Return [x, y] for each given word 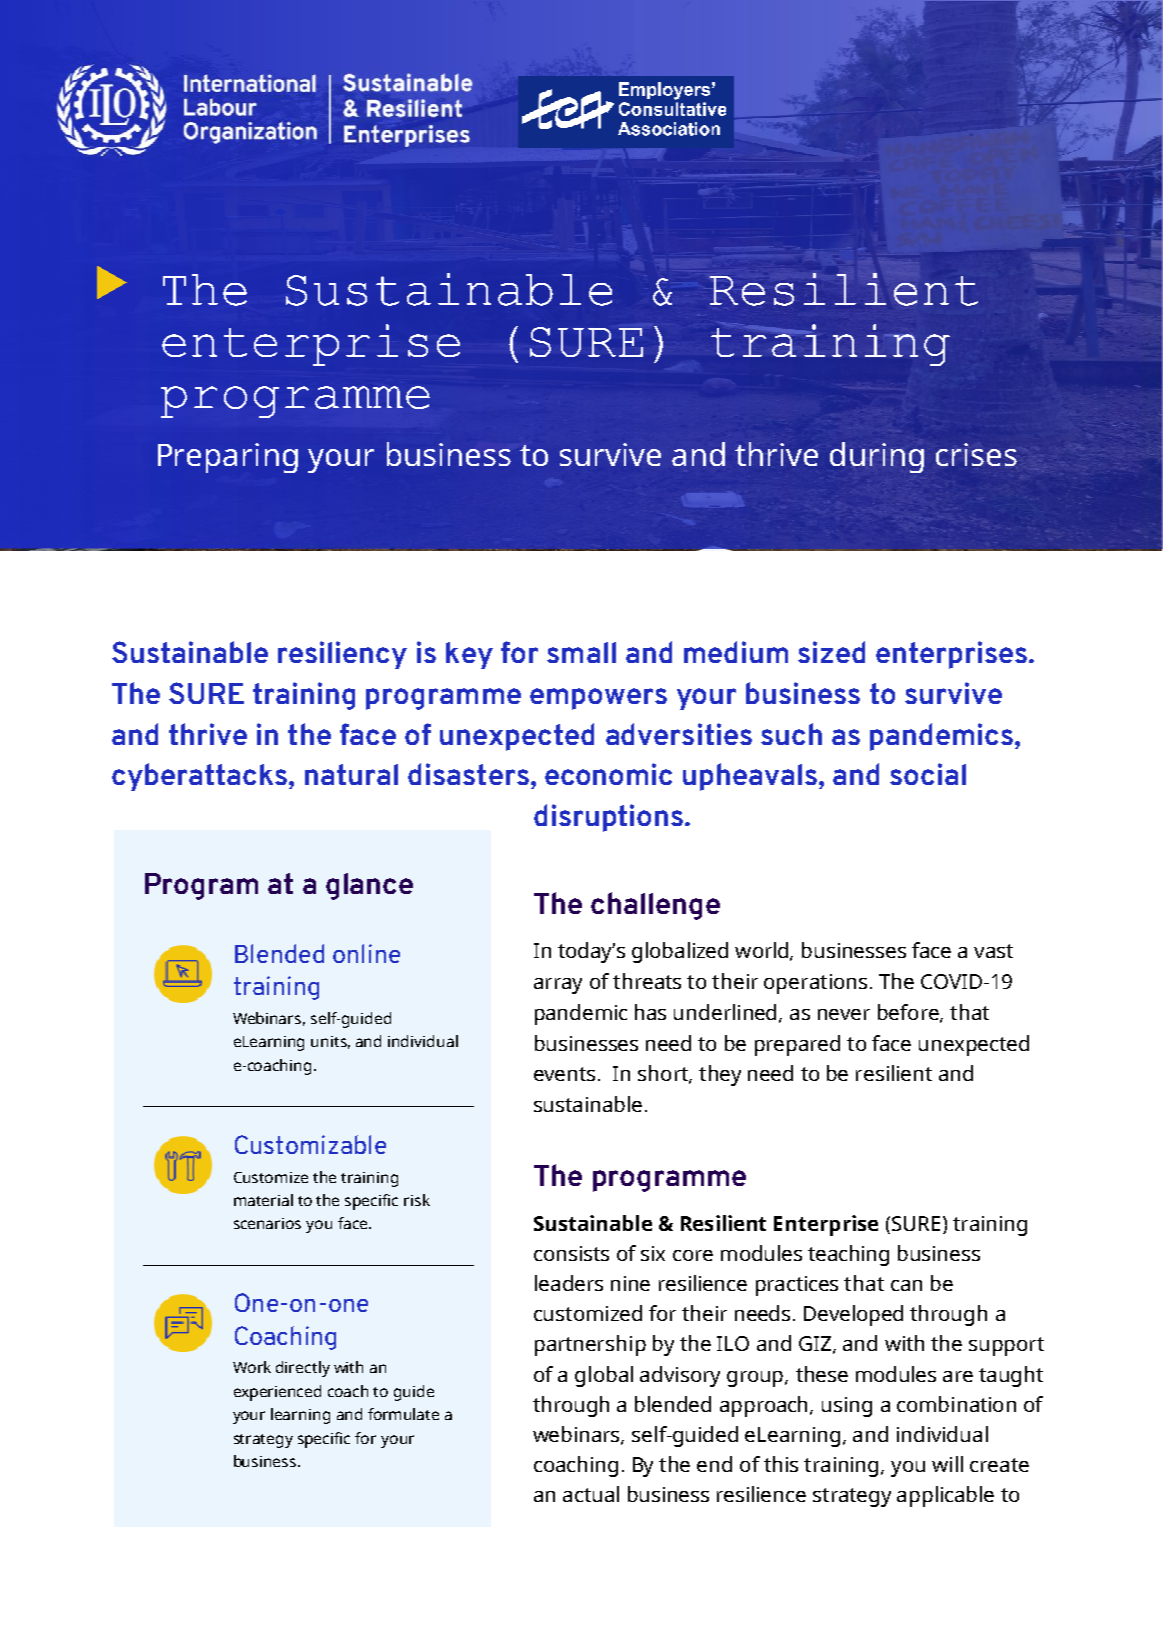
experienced [277, 1393]
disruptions [608, 818]
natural [351, 774]
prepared [797, 1045]
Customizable [310, 1144]
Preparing [228, 458]
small [581, 652]
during [877, 457]
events [564, 1074]
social [928, 774]
